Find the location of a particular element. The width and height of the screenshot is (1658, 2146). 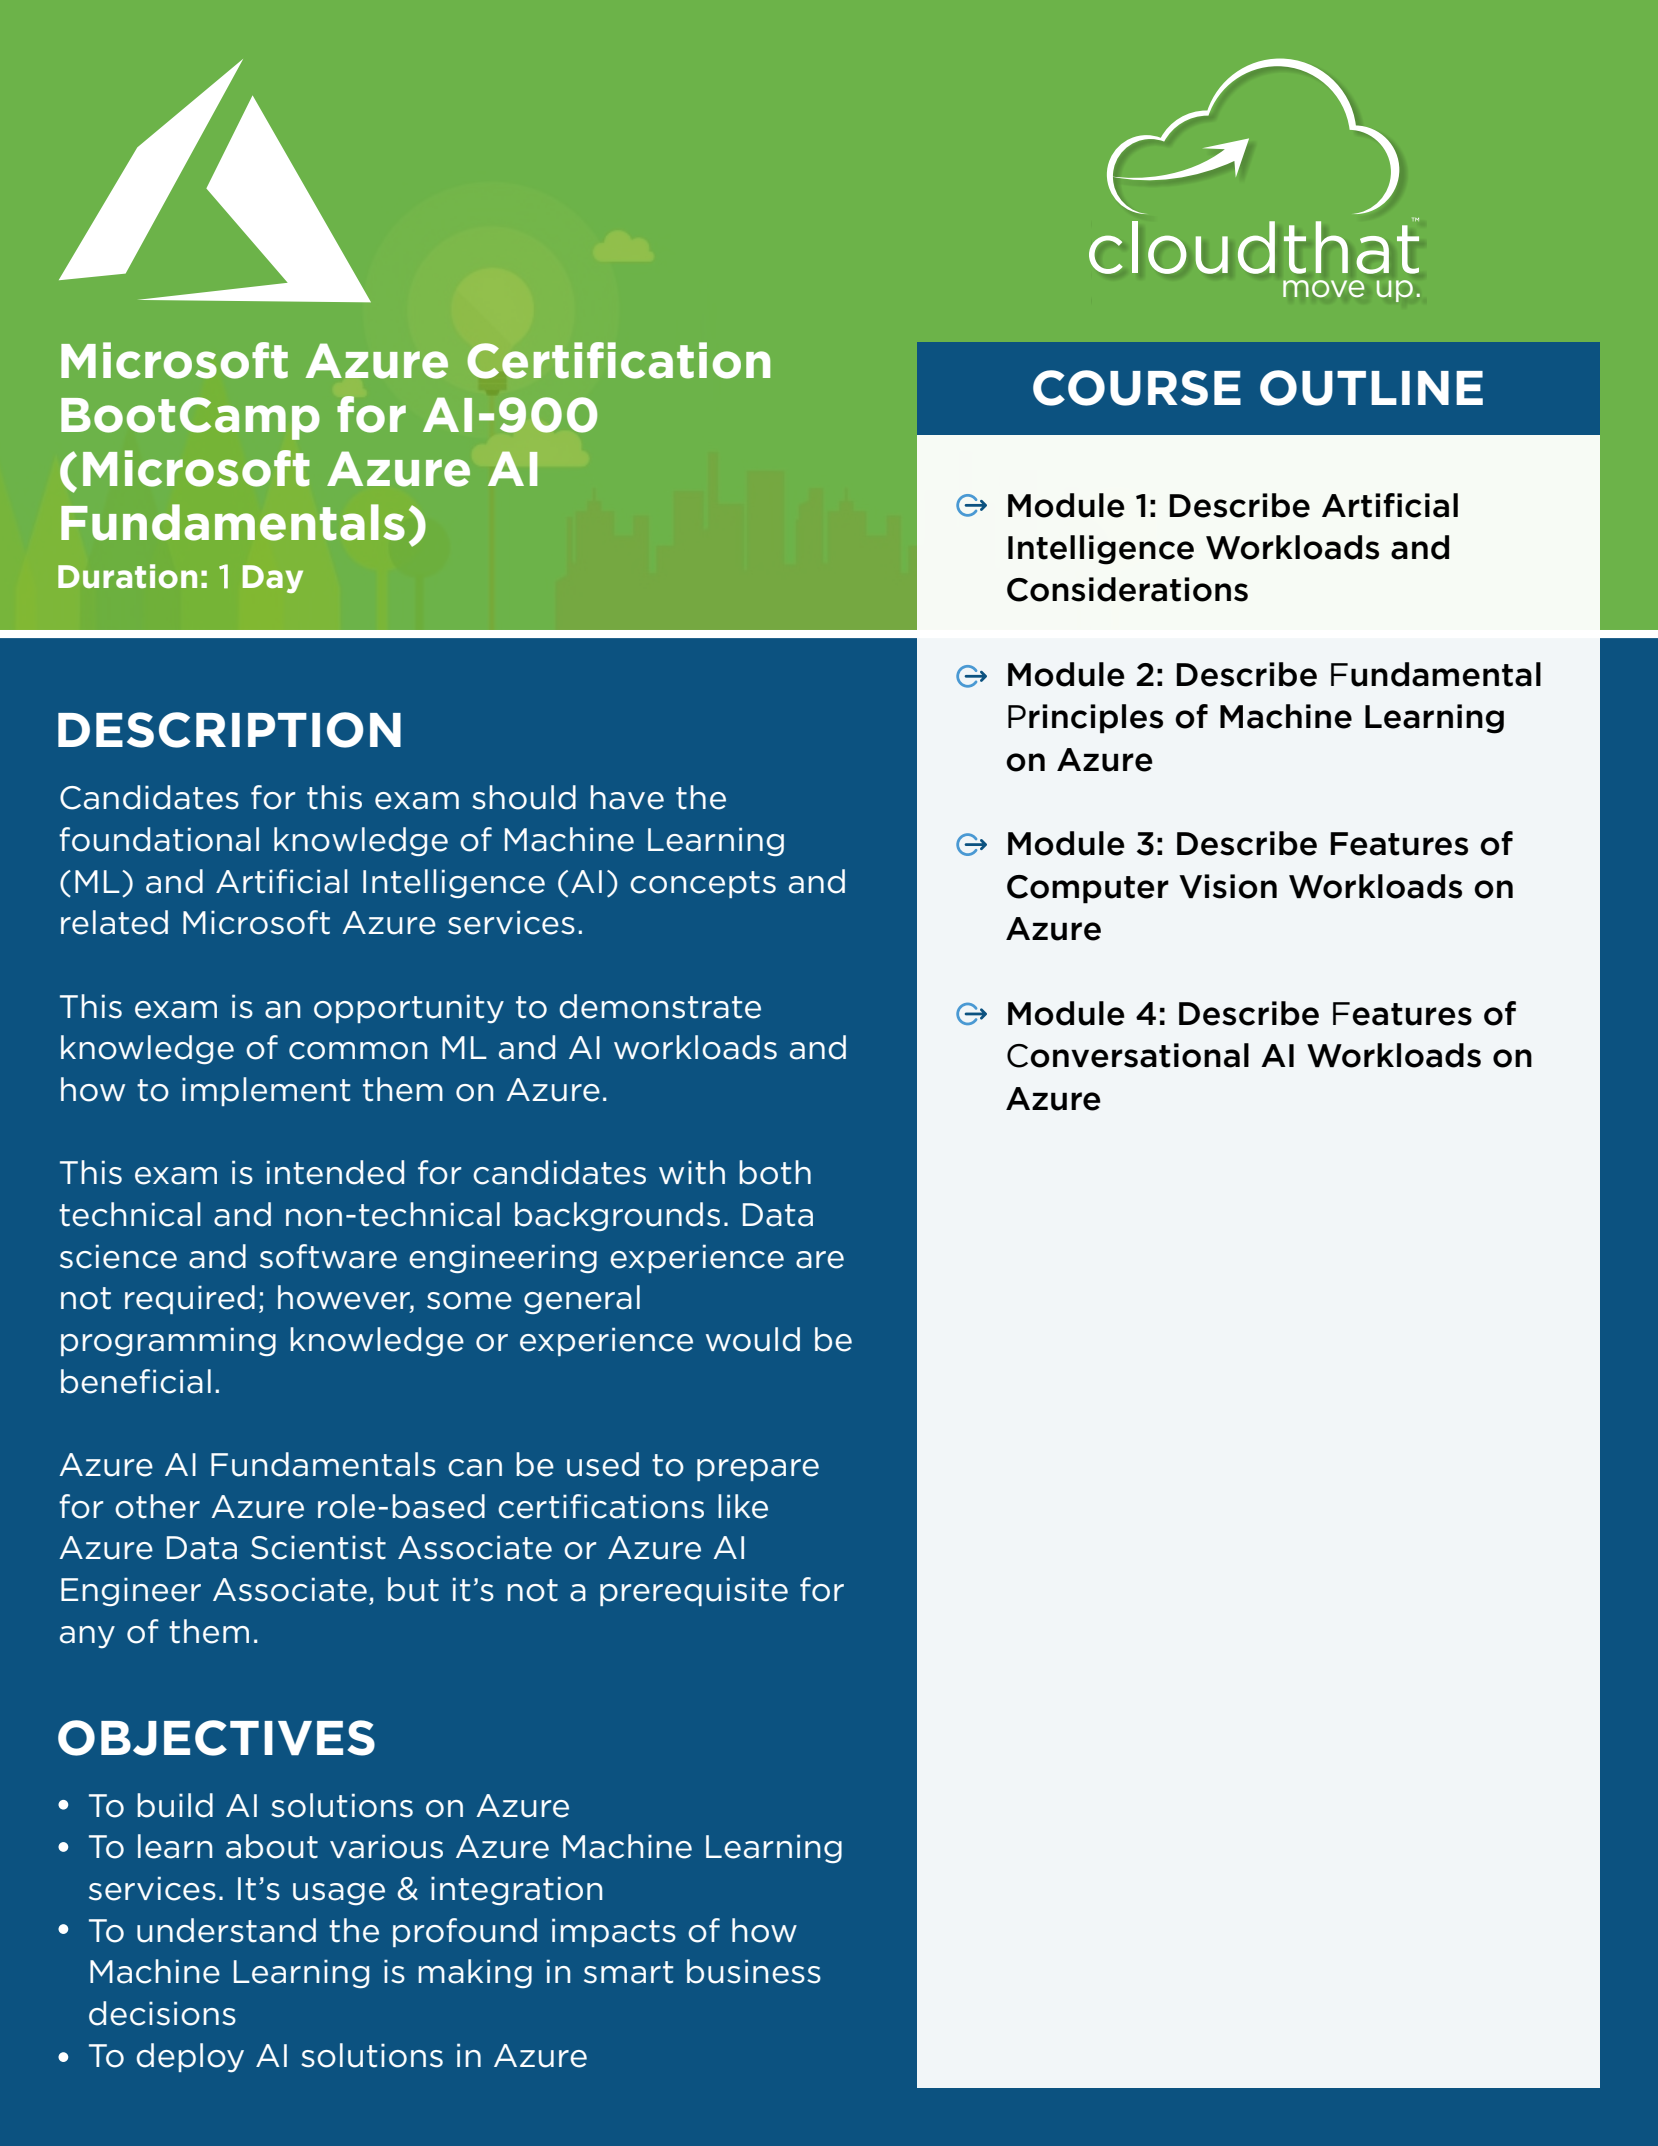

Day is located at coordinates (273, 579).
